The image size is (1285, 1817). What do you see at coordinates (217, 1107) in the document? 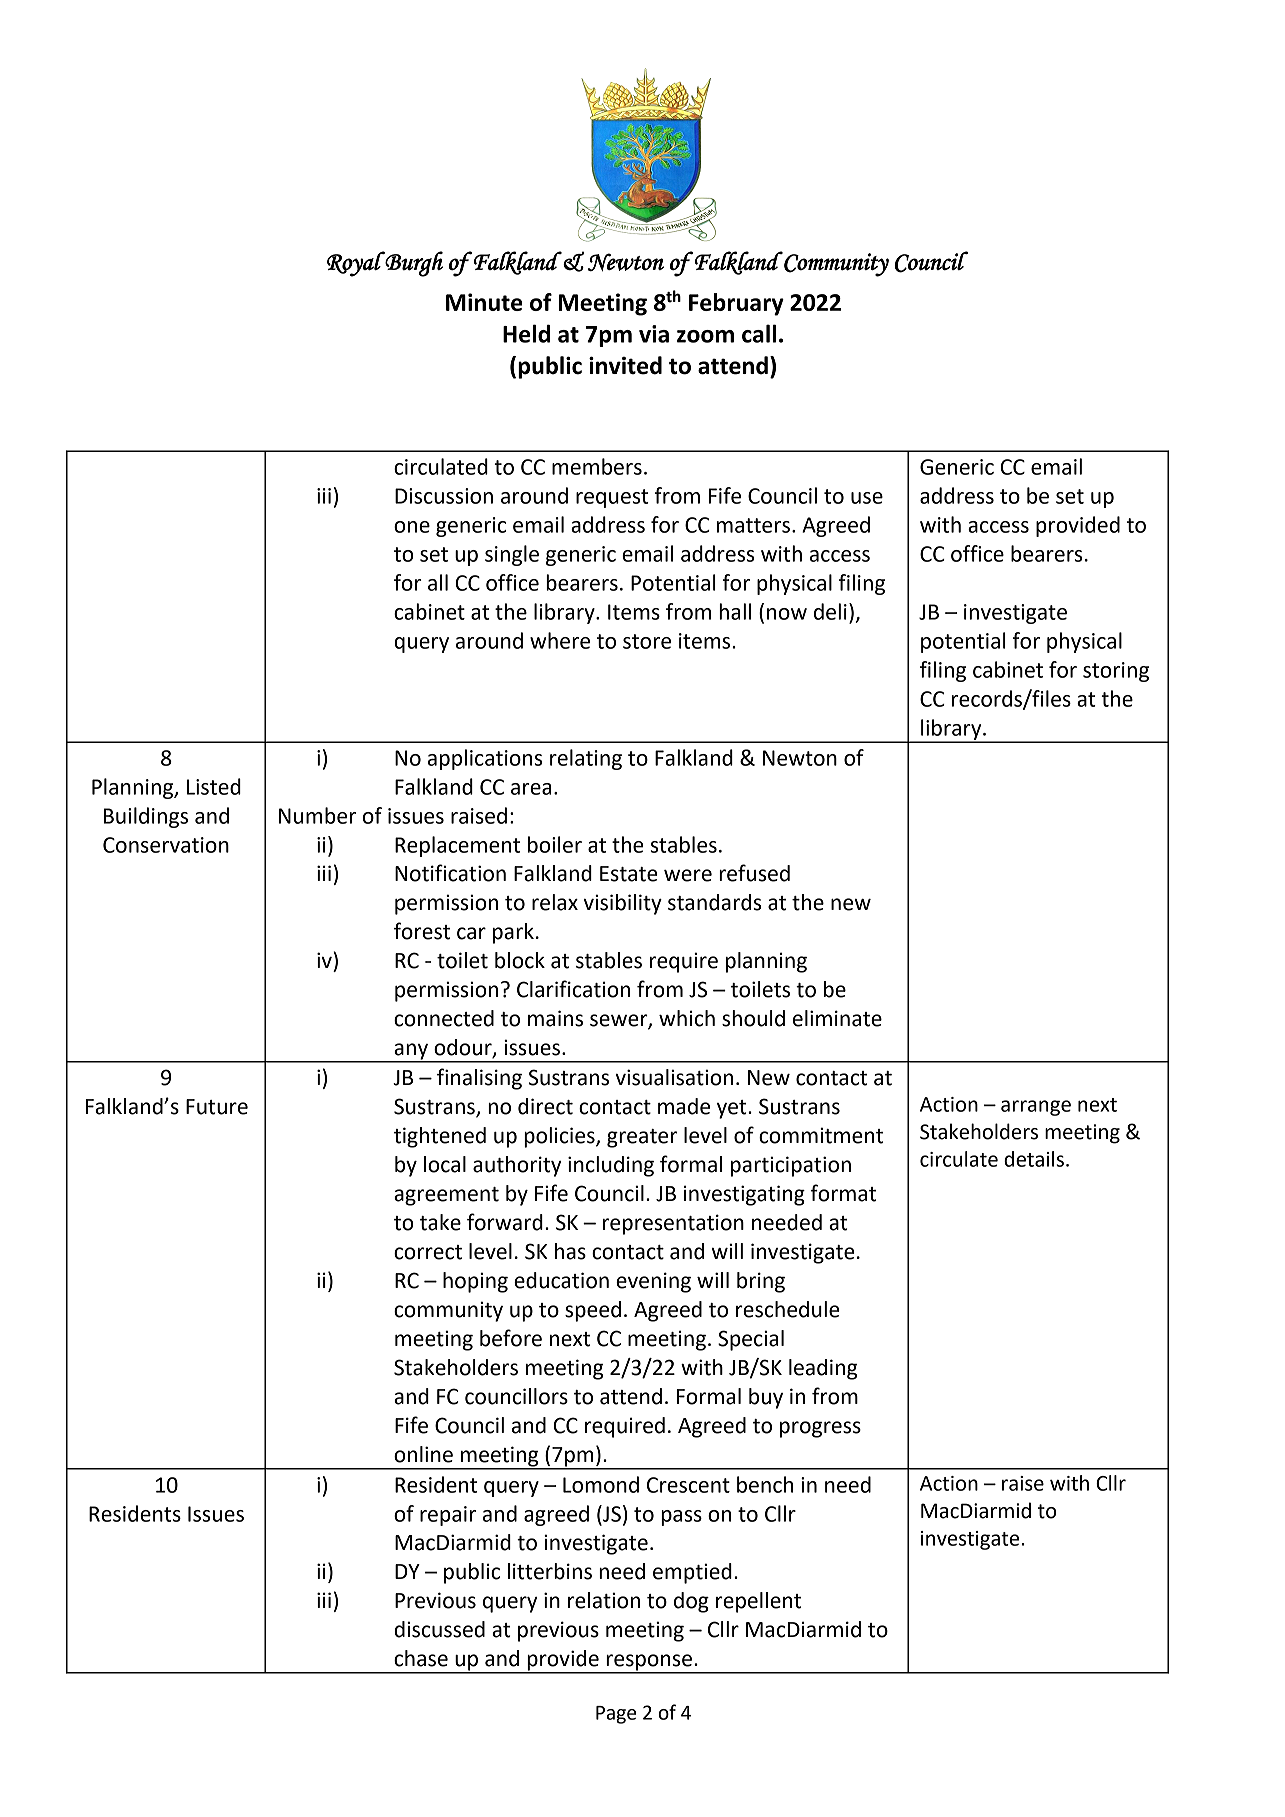
I see `Future` at bounding box center [217, 1107].
